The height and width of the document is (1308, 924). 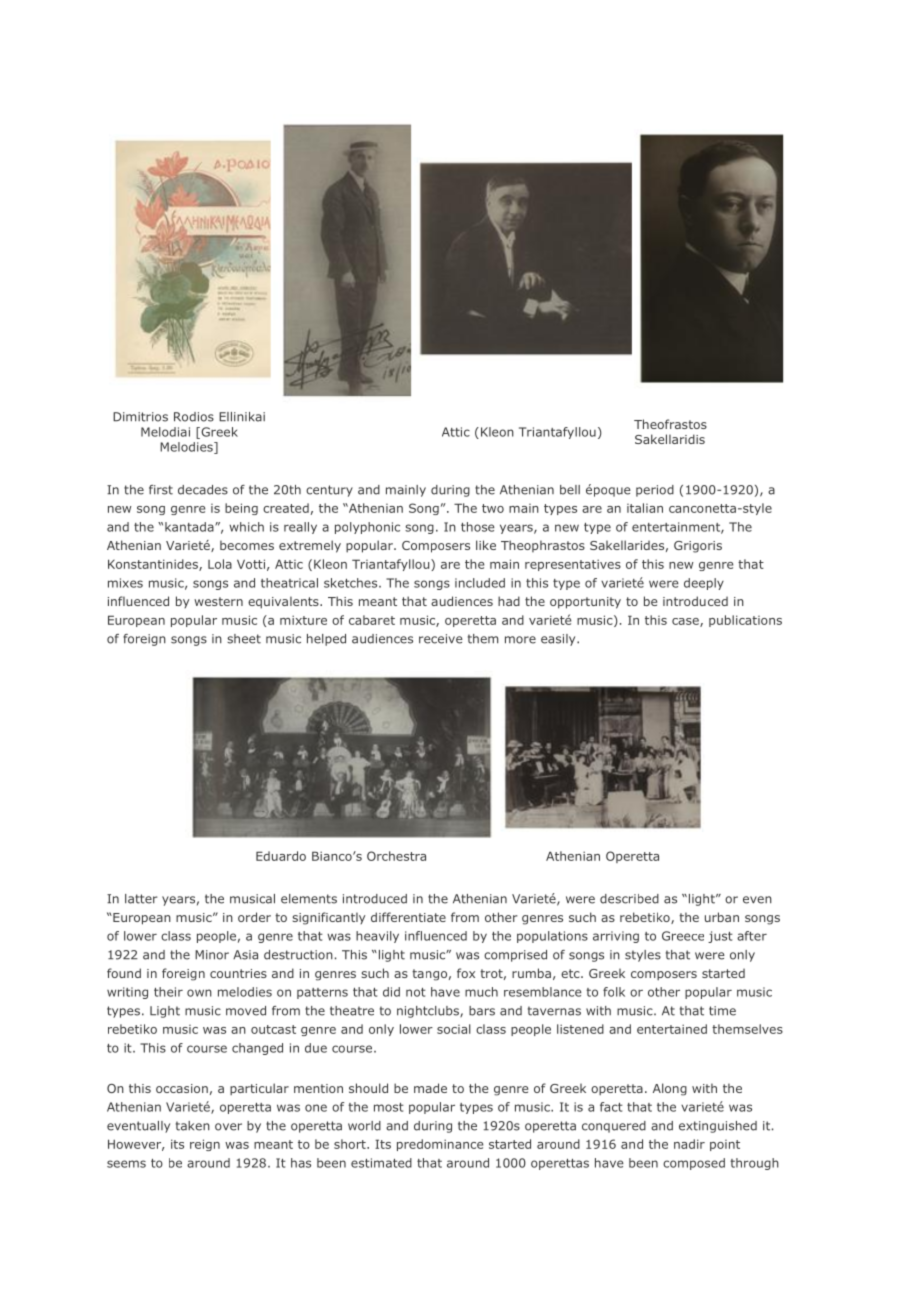 I want to click on predominance, so click(x=440, y=1145).
